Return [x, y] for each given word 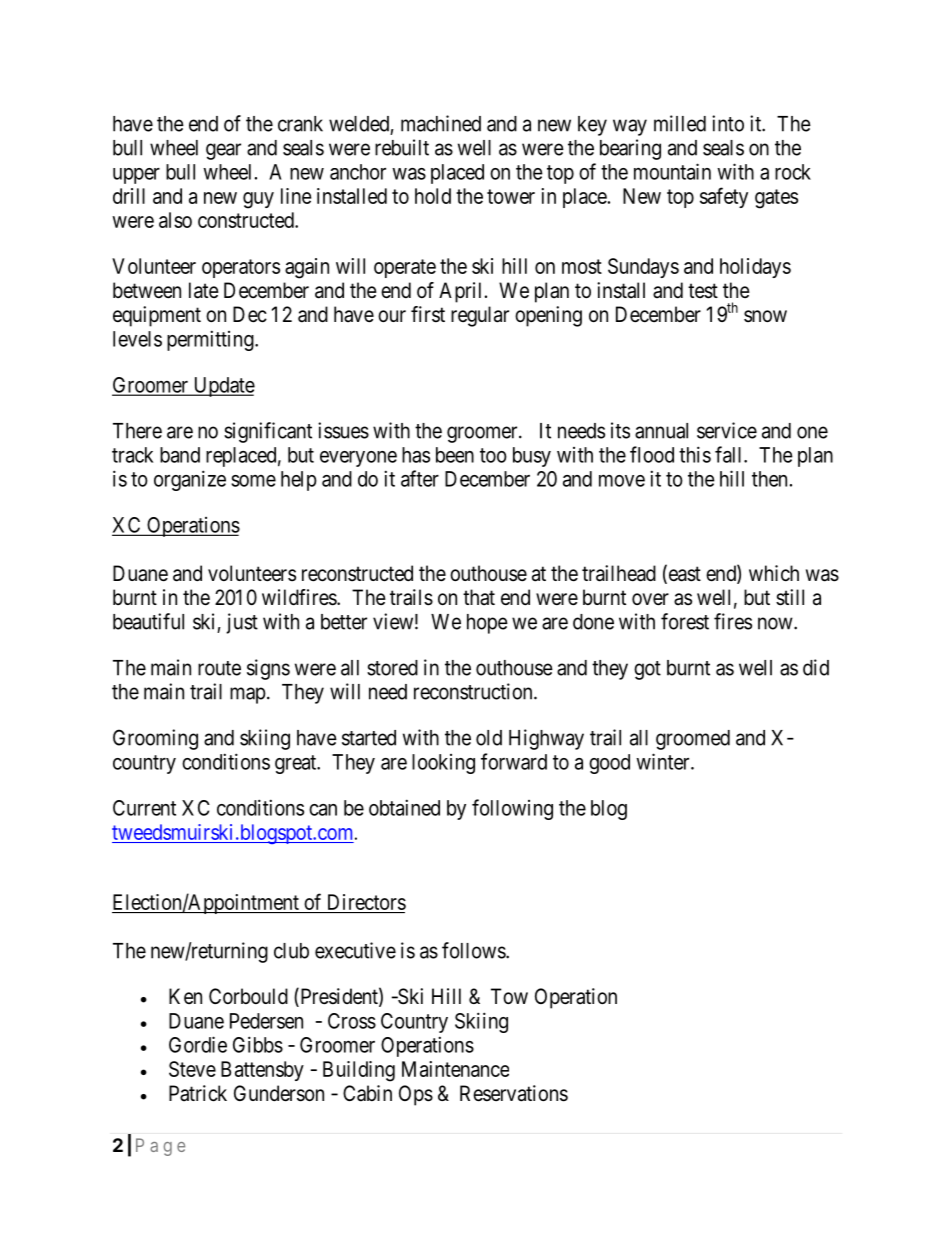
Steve [192, 1069]
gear [223, 151]
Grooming [155, 739]
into [728, 123]
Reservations [514, 1093]
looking [443, 764]
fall [730, 454]
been [455, 455]
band [180, 455]
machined [441, 123]
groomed [693, 740]
